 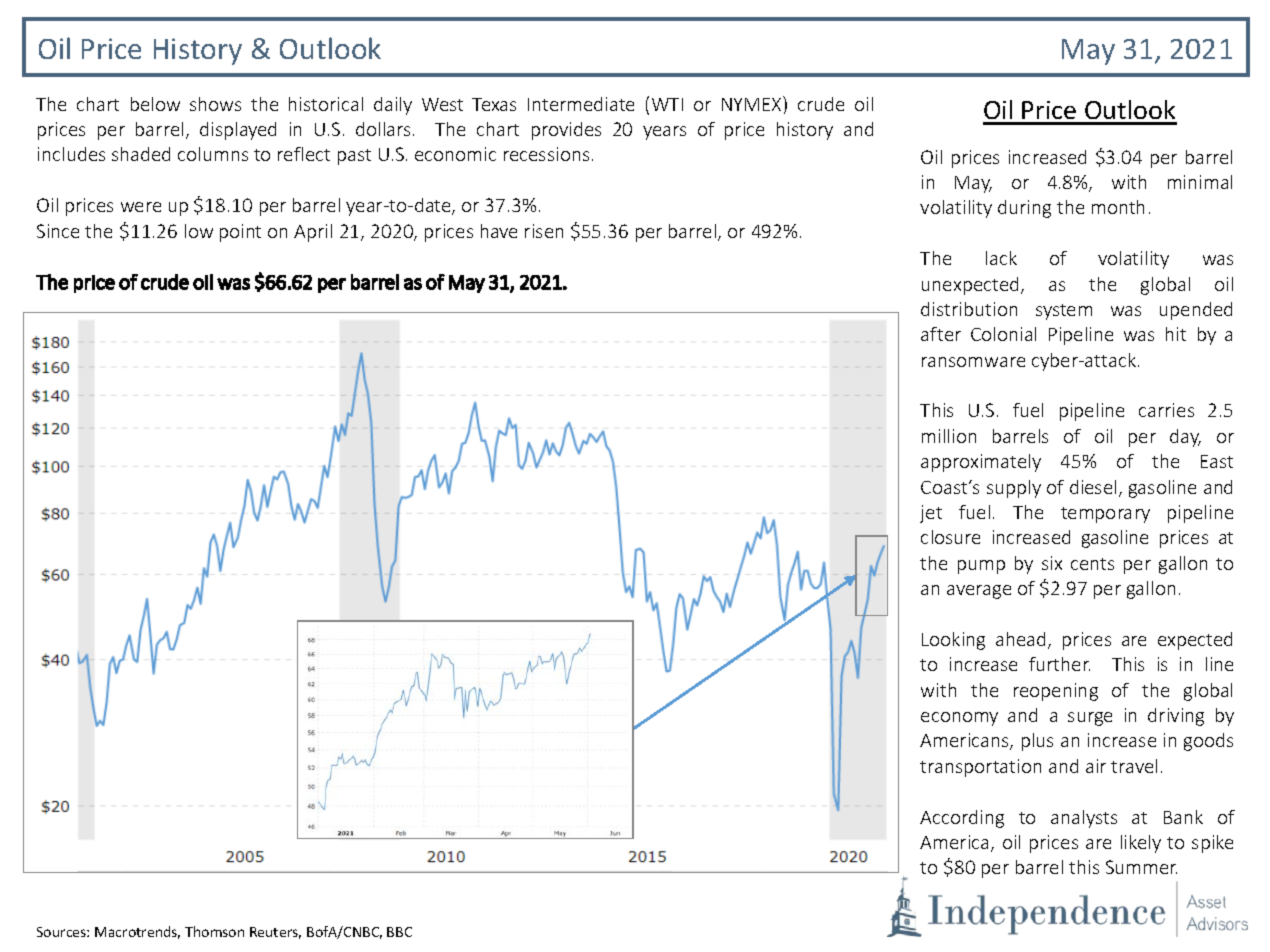 What do you see at coordinates (240, 233) in the page?
I see `point` at bounding box center [240, 233].
